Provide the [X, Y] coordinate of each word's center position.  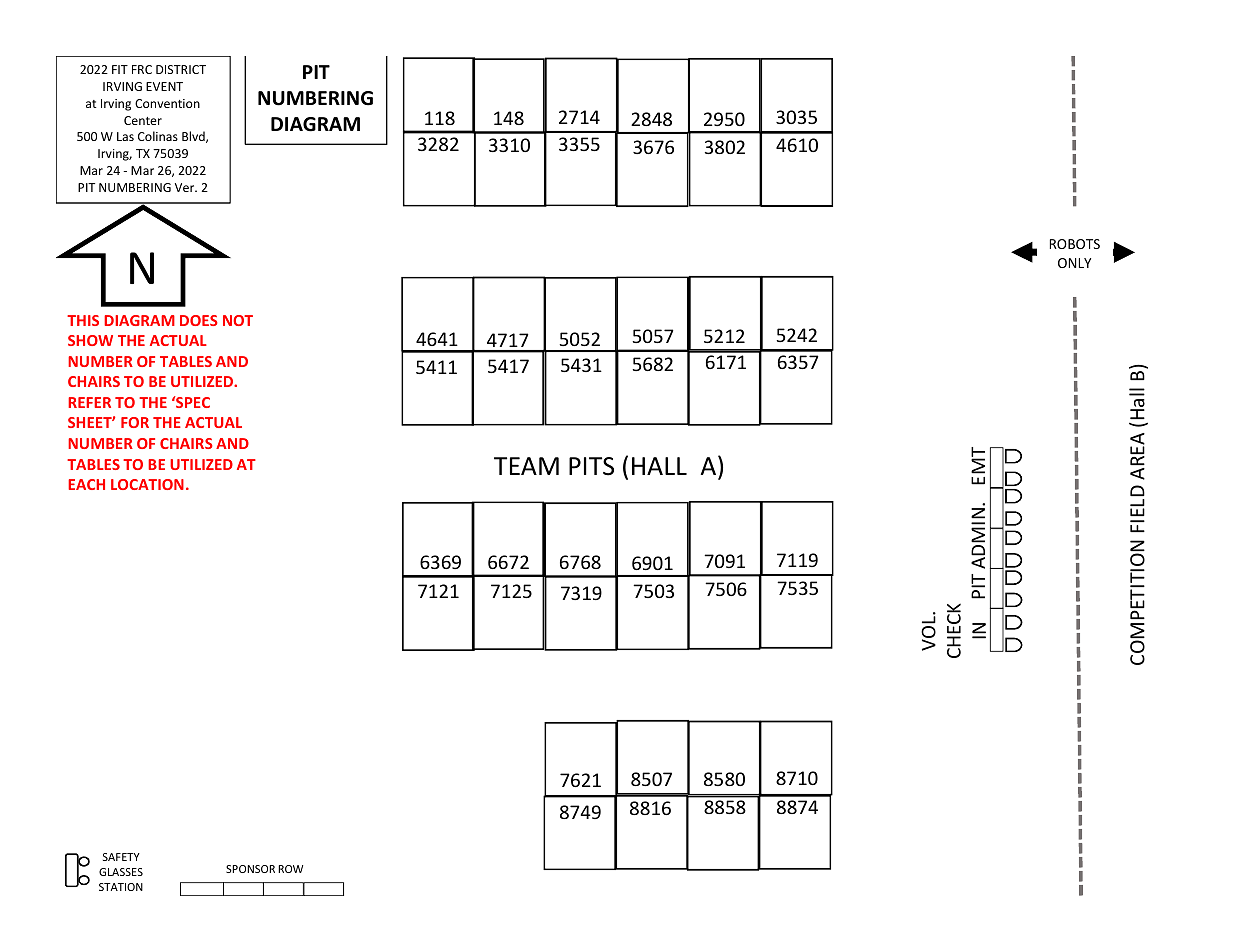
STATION [121, 887]
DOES [199, 320]
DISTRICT [181, 69]
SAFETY [121, 857]
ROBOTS [1075, 244]
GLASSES [121, 872]
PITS [591, 466]
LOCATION [147, 484]
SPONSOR [250, 869]
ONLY [1074, 263]
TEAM [526, 466]
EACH [86, 484]
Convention [167, 103]
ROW [290, 869]
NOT [238, 320]
